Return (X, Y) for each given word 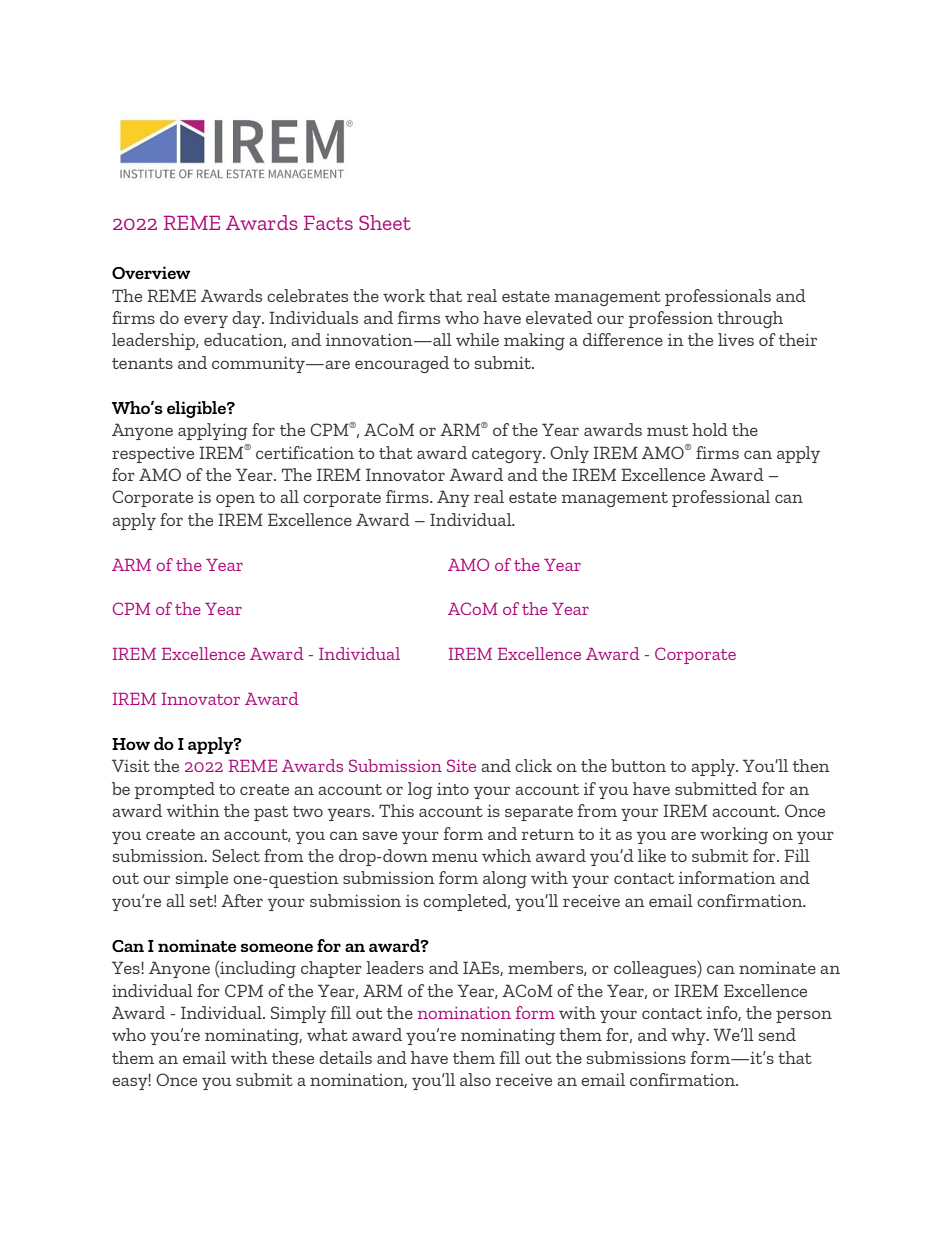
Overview (151, 272)
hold (710, 429)
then (811, 765)
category (508, 455)
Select (236, 855)
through (750, 319)
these (293, 1057)
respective (153, 455)
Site (461, 765)
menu (455, 857)
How (131, 744)
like (652, 855)
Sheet (385, 222)
